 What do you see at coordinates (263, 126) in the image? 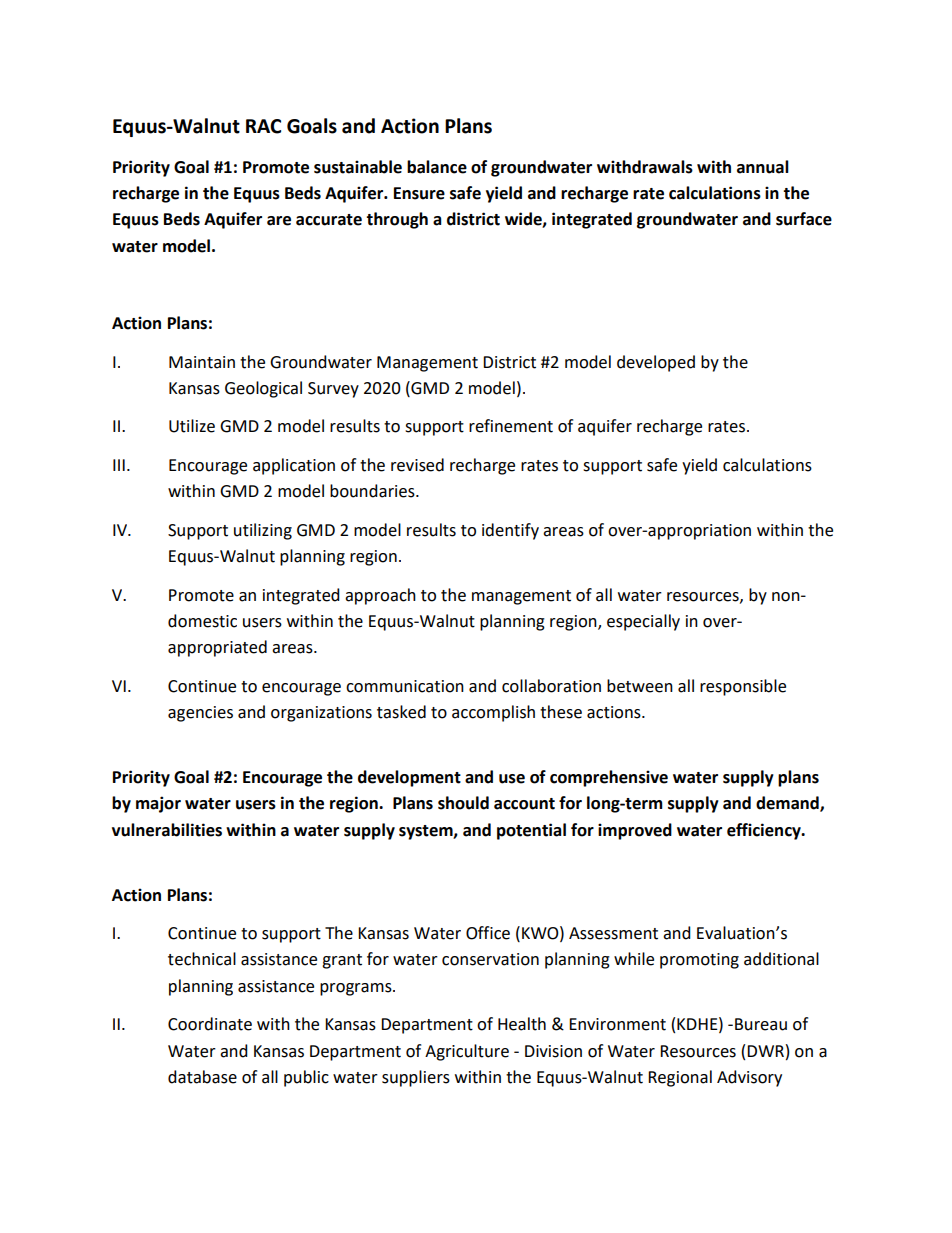
I see `RAC` at bounding box center [263, 126].
